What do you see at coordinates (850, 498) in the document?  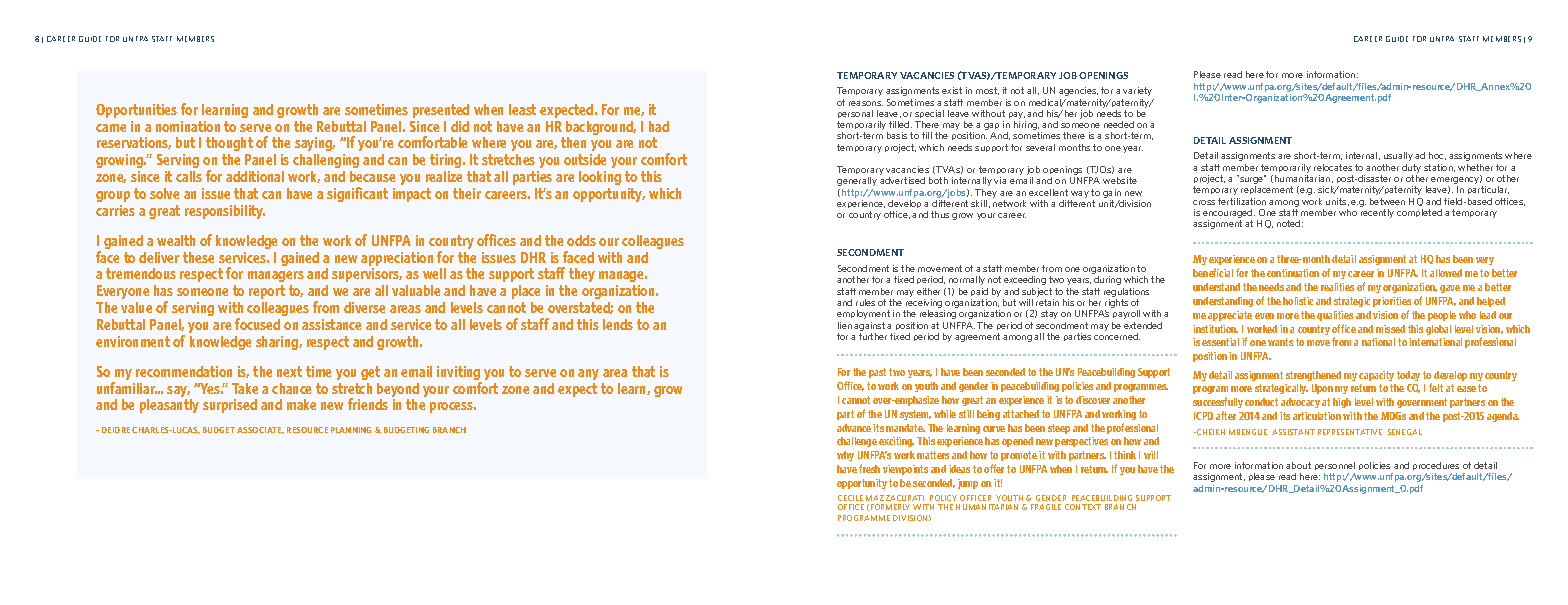 I see `CECILE` at bounding box center [850, 498].
